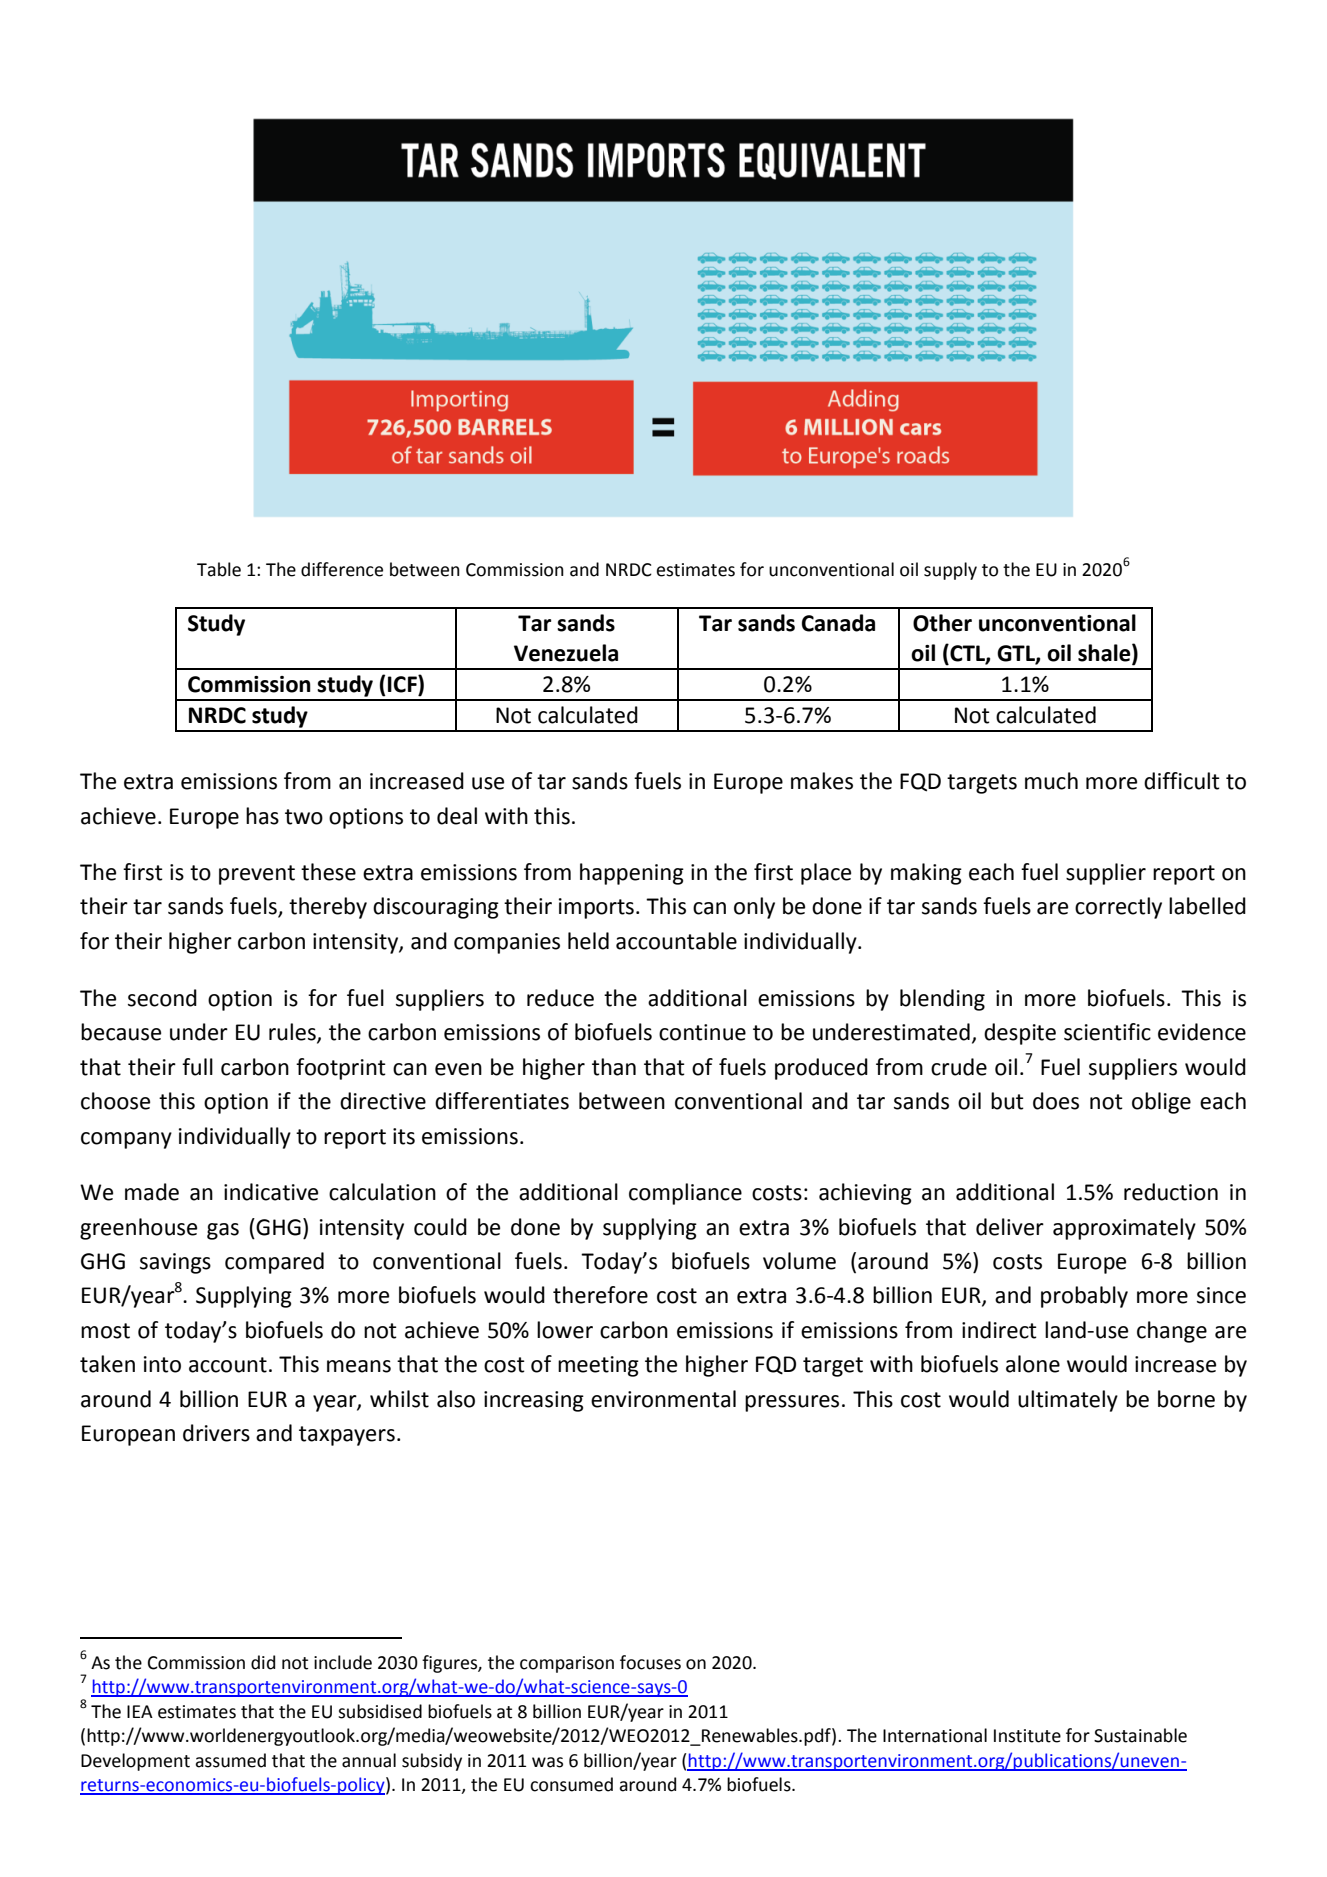  Describe the element at coordinates (571, 1784) in the screenshot. I see `consumed` at that location.
